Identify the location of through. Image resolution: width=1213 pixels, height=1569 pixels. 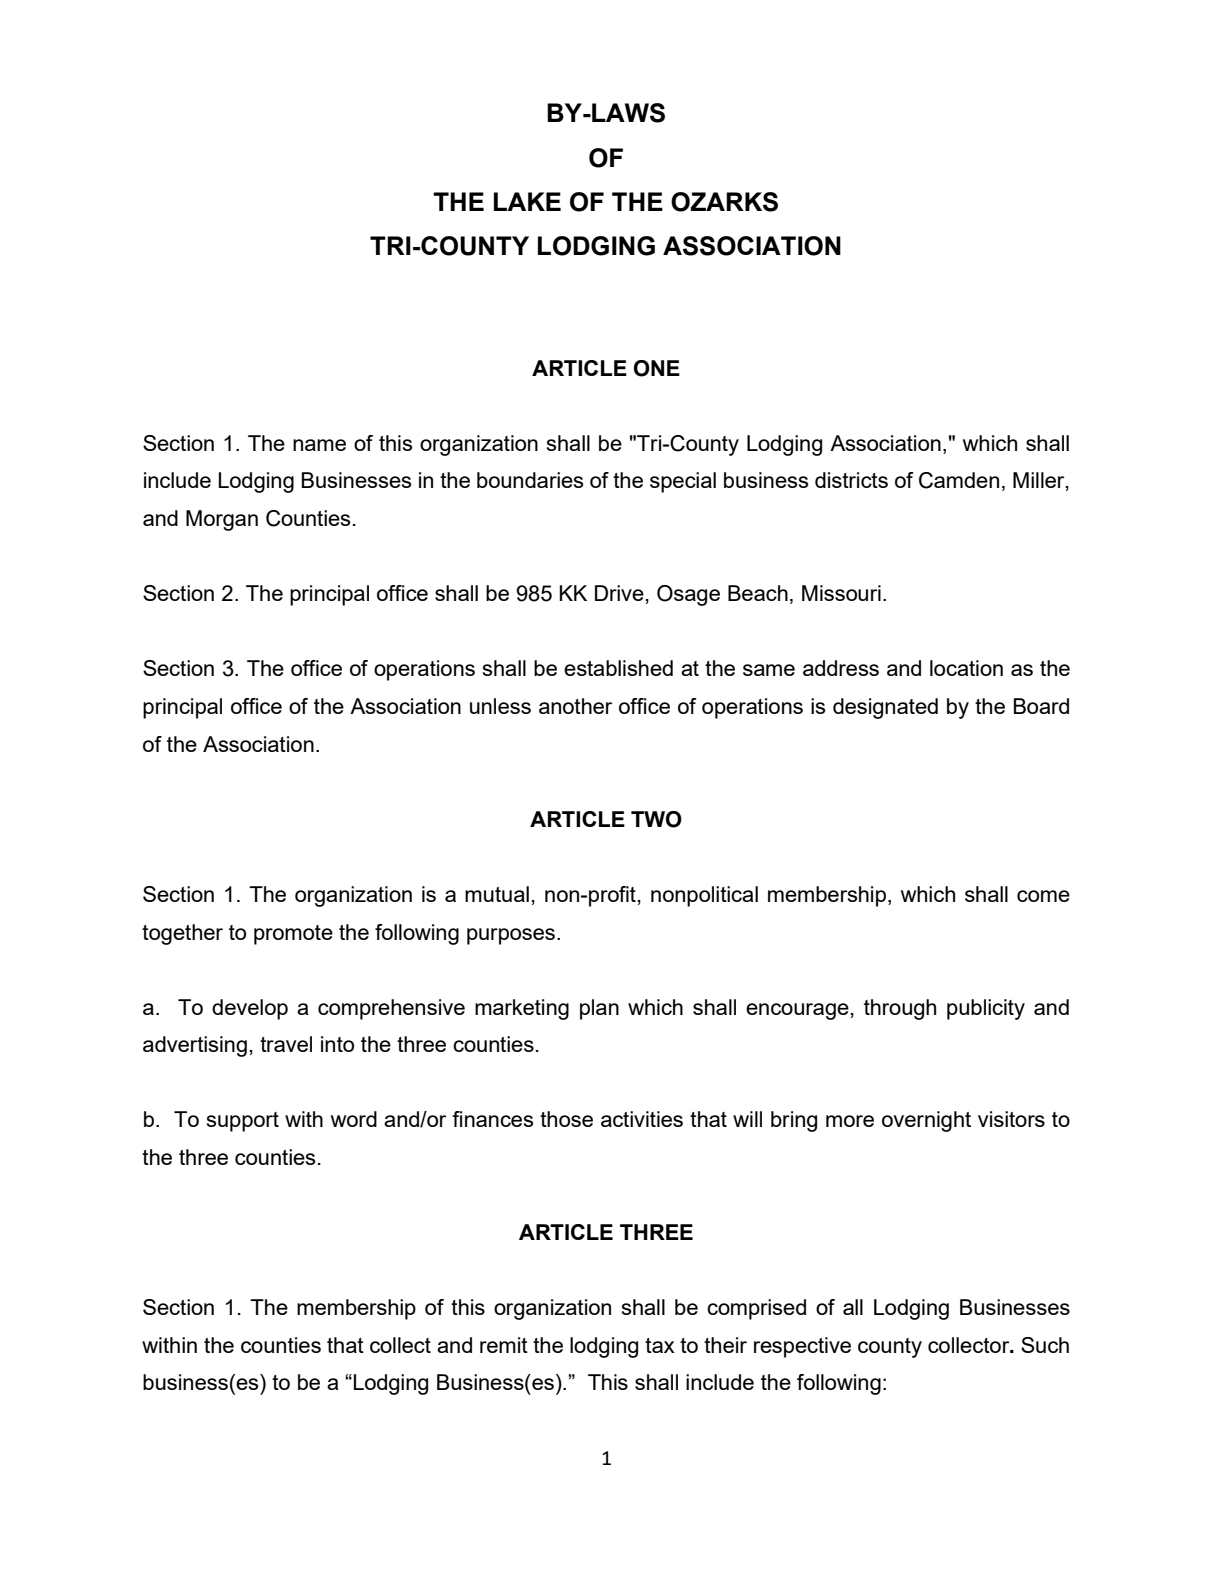
(900, 1009).
